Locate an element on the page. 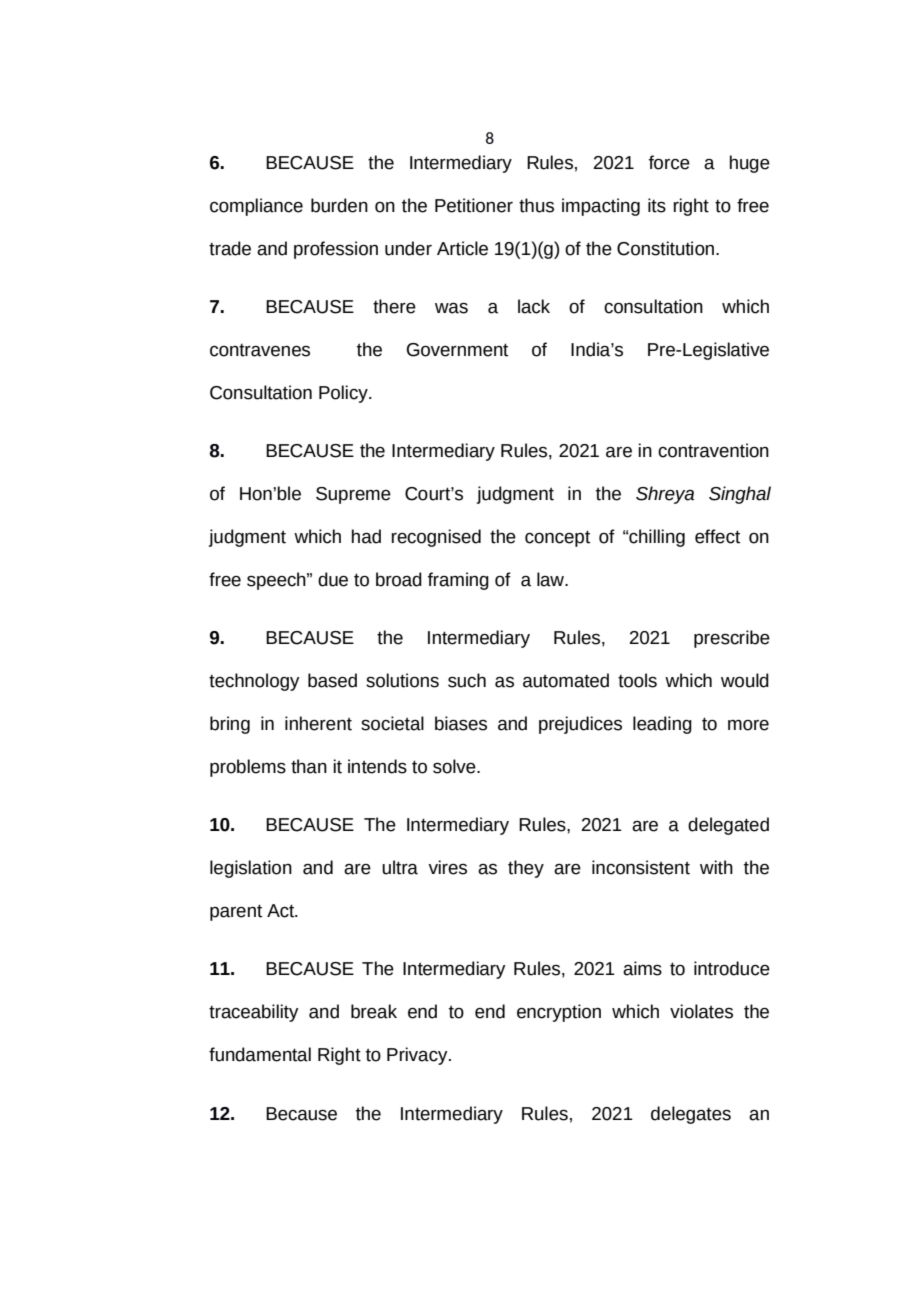 The image size is (924, 1308). Privacy is located at coordinates (418, 1056).
